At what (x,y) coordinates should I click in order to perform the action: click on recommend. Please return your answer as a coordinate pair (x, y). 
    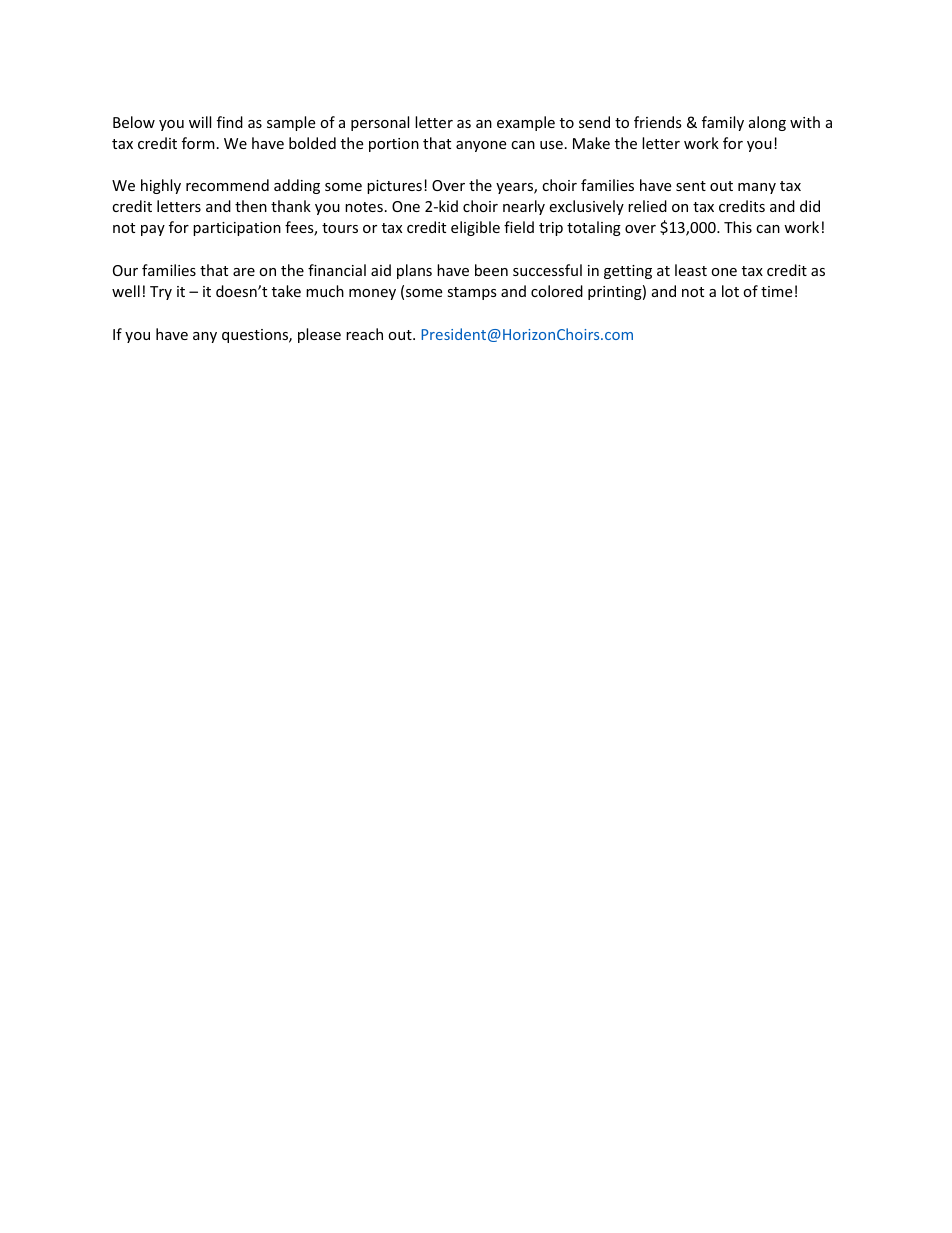
    Looking at the image, I should click on (227, 185).
